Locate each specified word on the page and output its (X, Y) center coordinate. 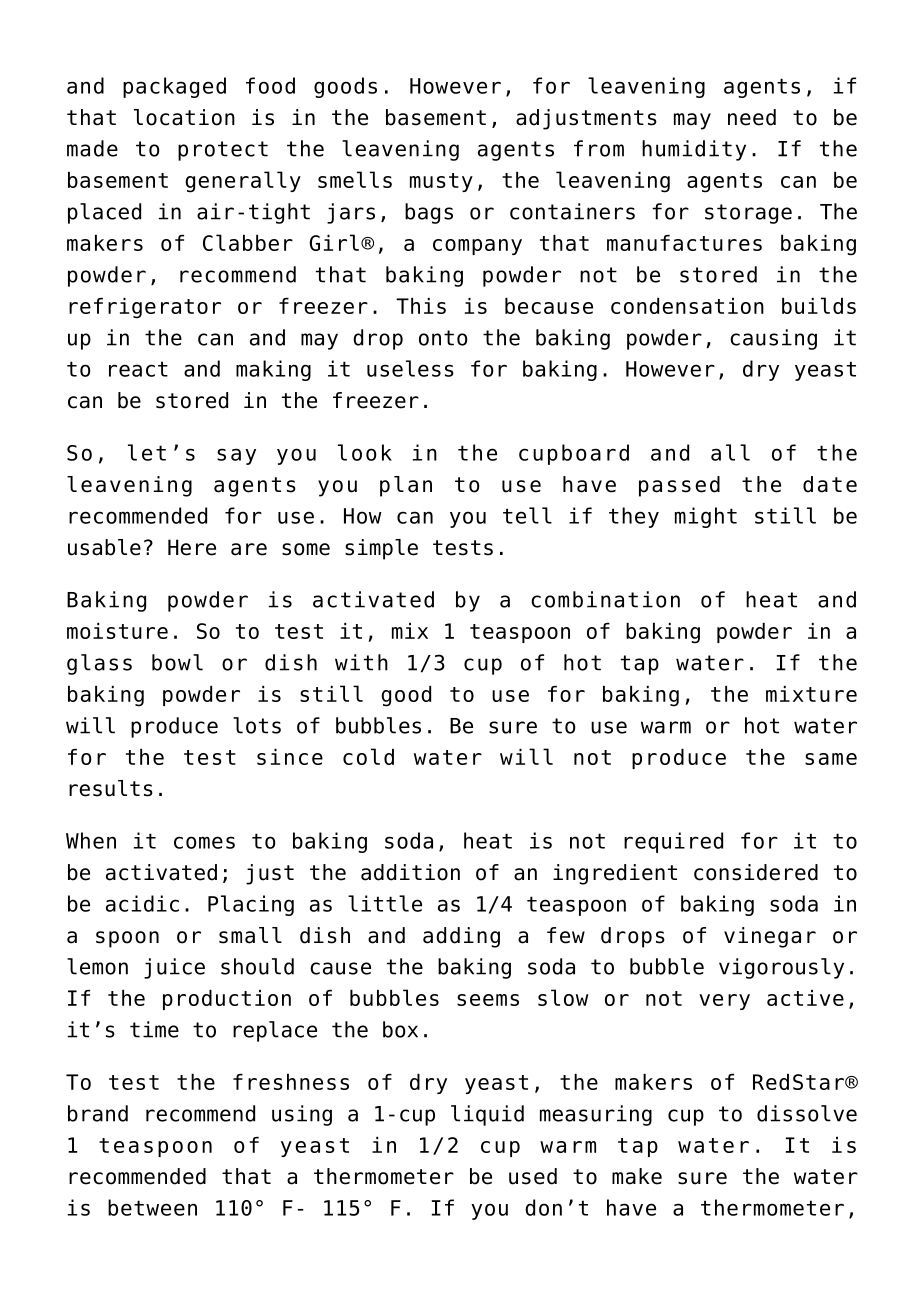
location (184, 117)
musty (441, 182)
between (152, 1207)
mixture (811, 694)
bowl (177, 662)
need (752, 117)
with (361, 662)
